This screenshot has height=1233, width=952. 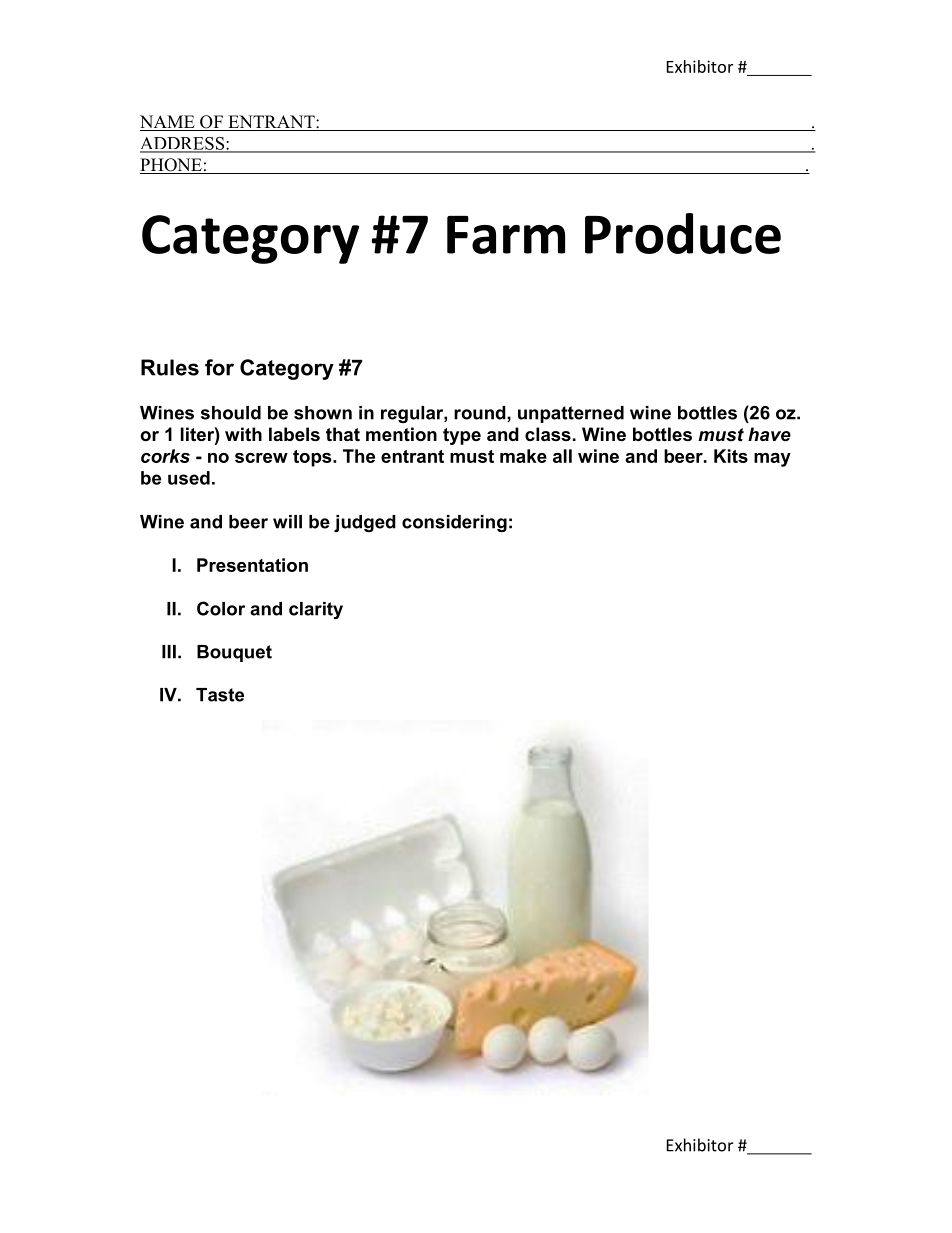 What do you see at coordinates (220, 695) in the screenshot?
I see `Taste` at bounding box center [220, 695].
